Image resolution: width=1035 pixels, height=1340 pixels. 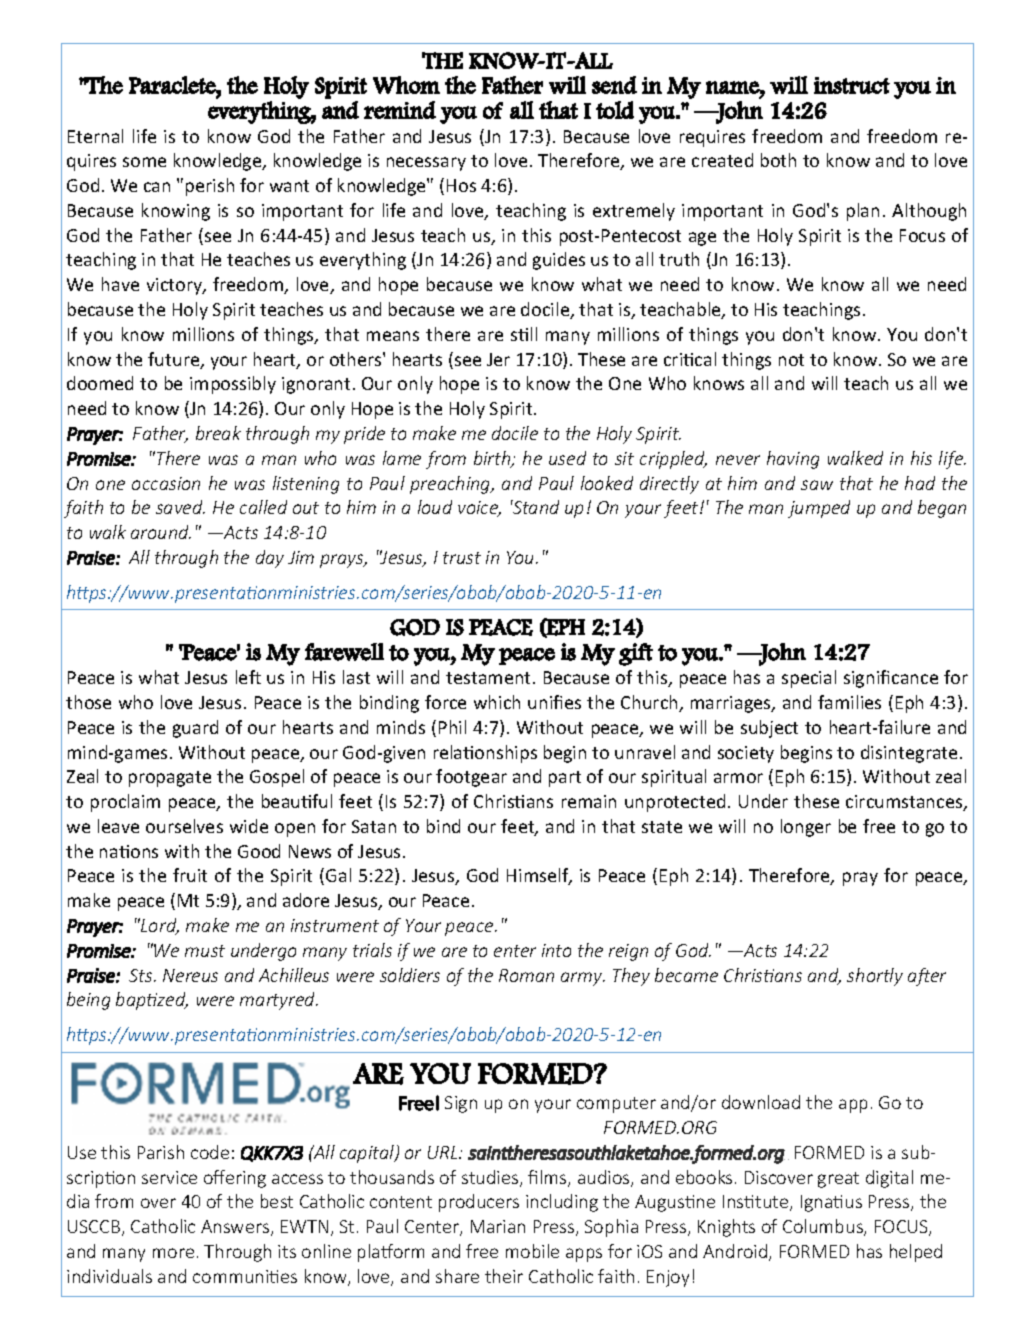 I want to click on some, so click(x=144, y=162).
